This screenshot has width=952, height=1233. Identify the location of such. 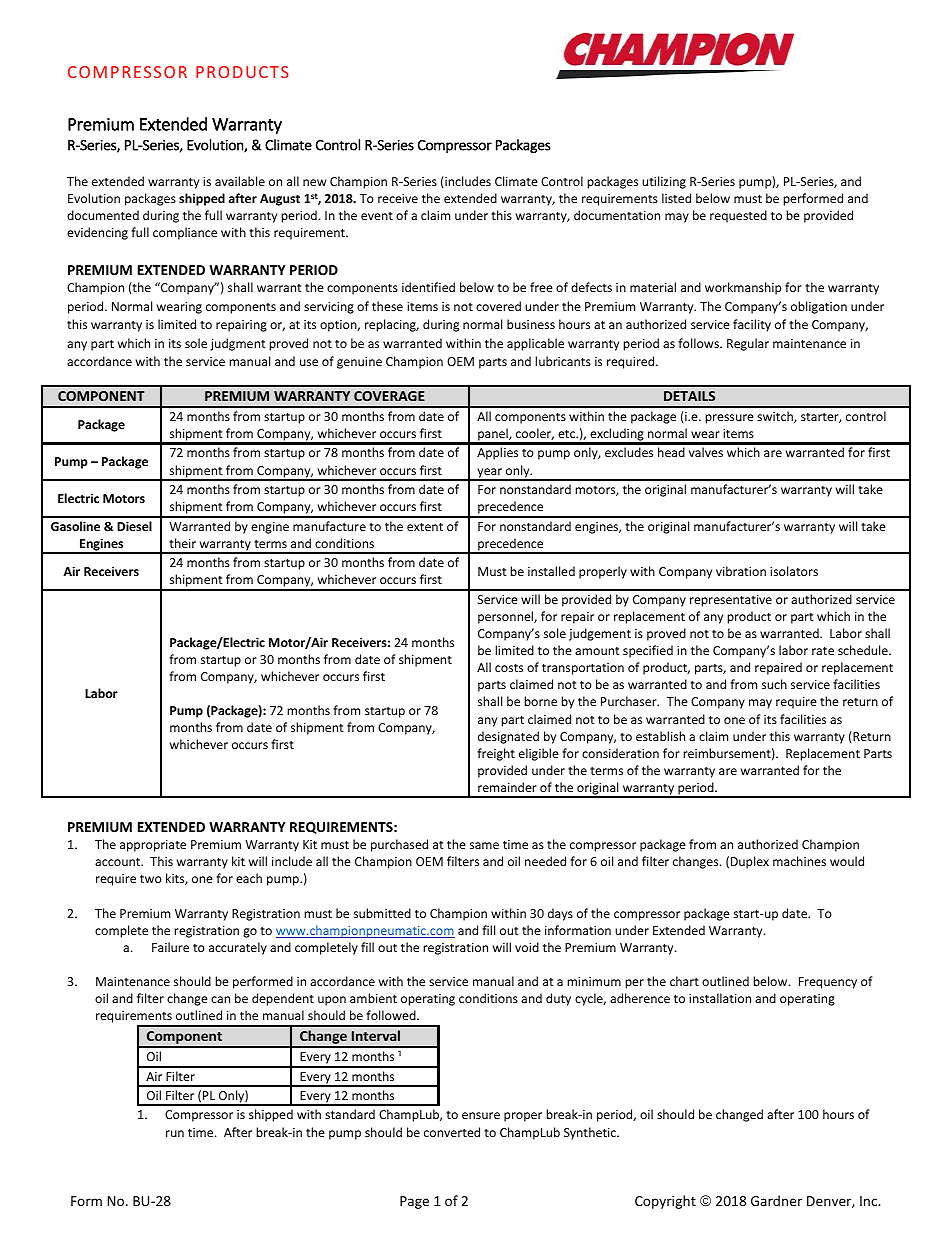
(774, 684).
